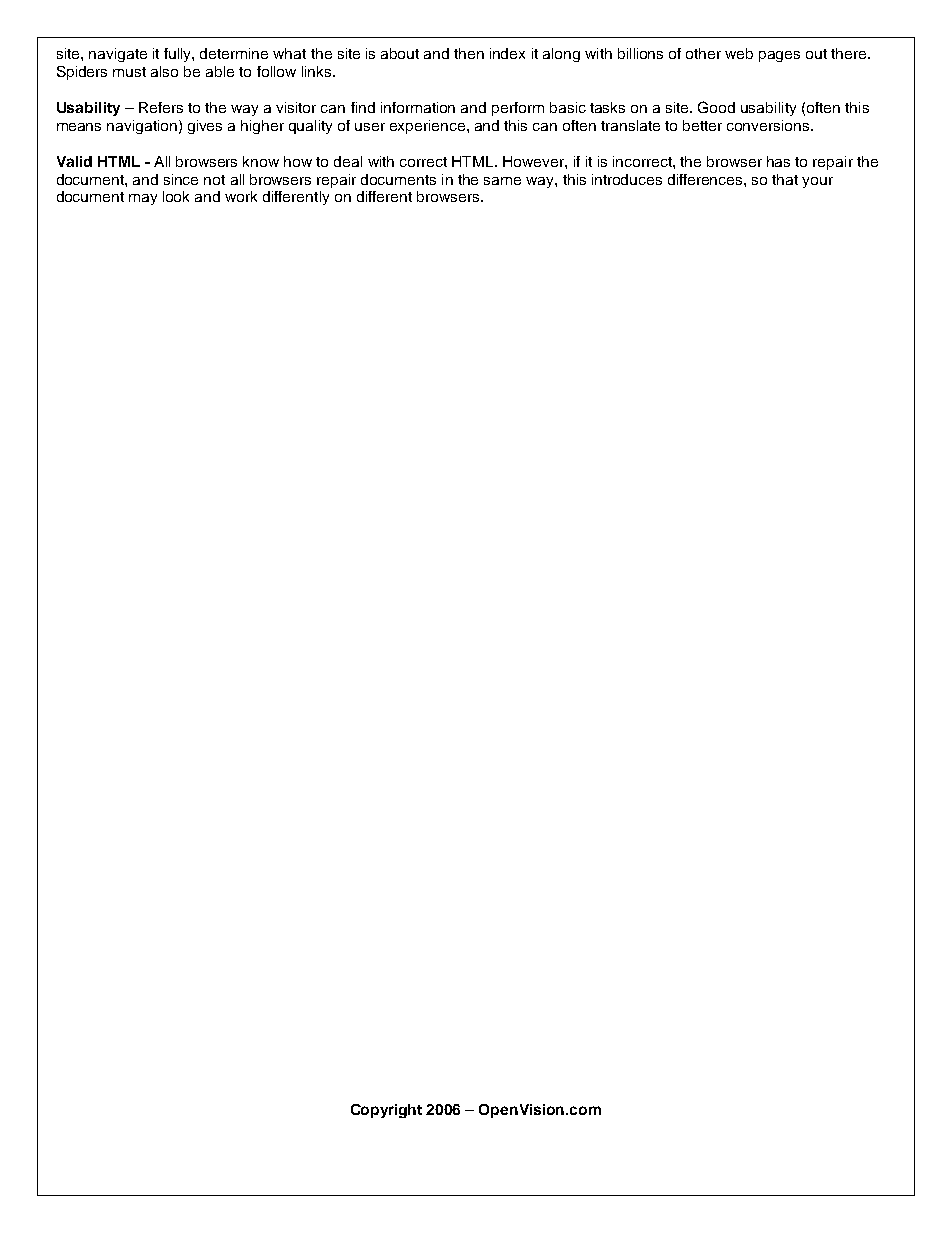 Image resolution: width=952 pixels, height=1233 pixels. I want to click on also, so click(164, 71).
